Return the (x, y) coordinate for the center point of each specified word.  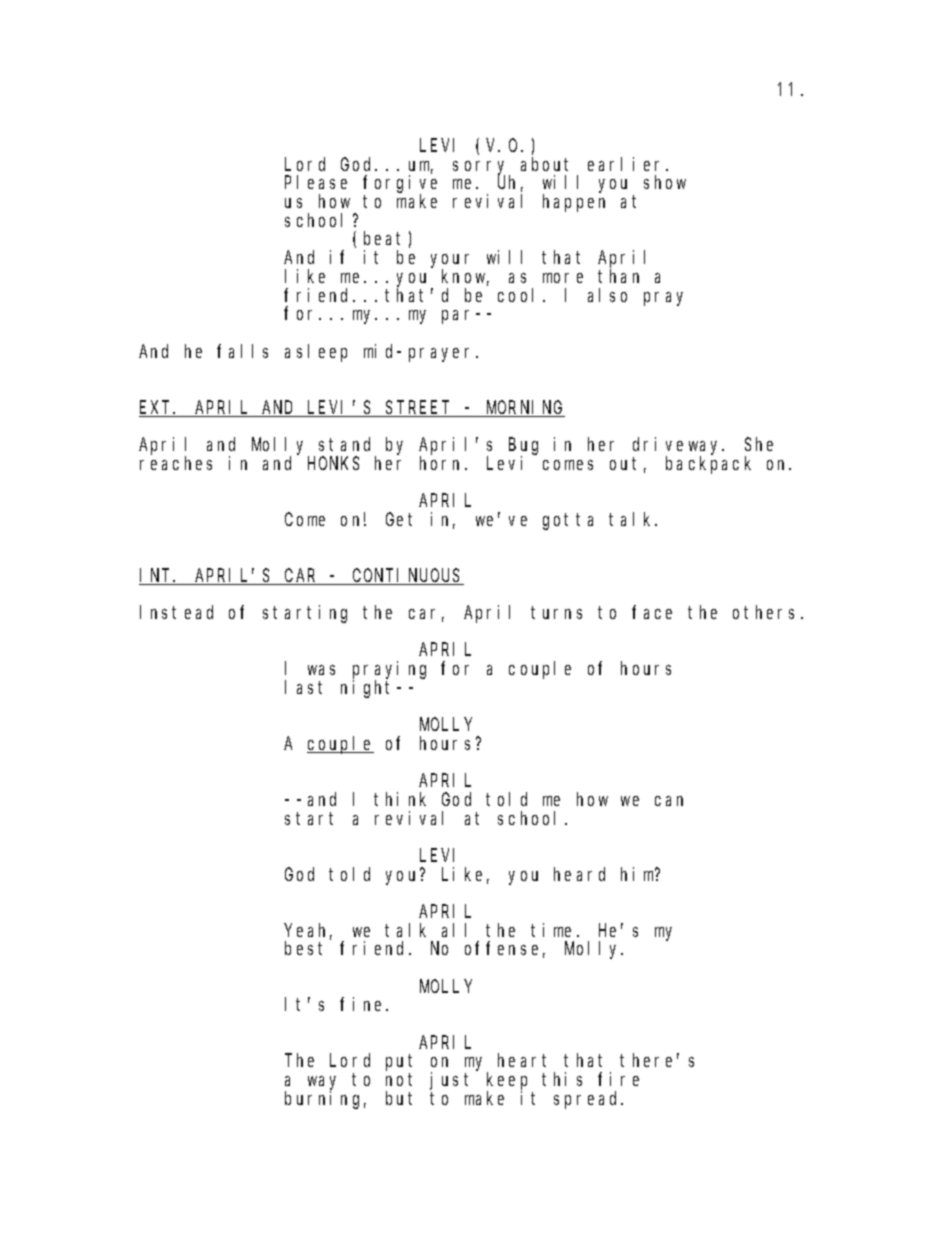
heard (579, 874)
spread (588, 1100)
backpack (708, 465)
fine (363, 1004)
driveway (678, 447)
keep (507, 1082)
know (465, 277)
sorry (481, 169)
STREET (419, 409)
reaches (176, 463)
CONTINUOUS (407, 577)
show (665, 182)
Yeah (308, 931)
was (321, 670)
